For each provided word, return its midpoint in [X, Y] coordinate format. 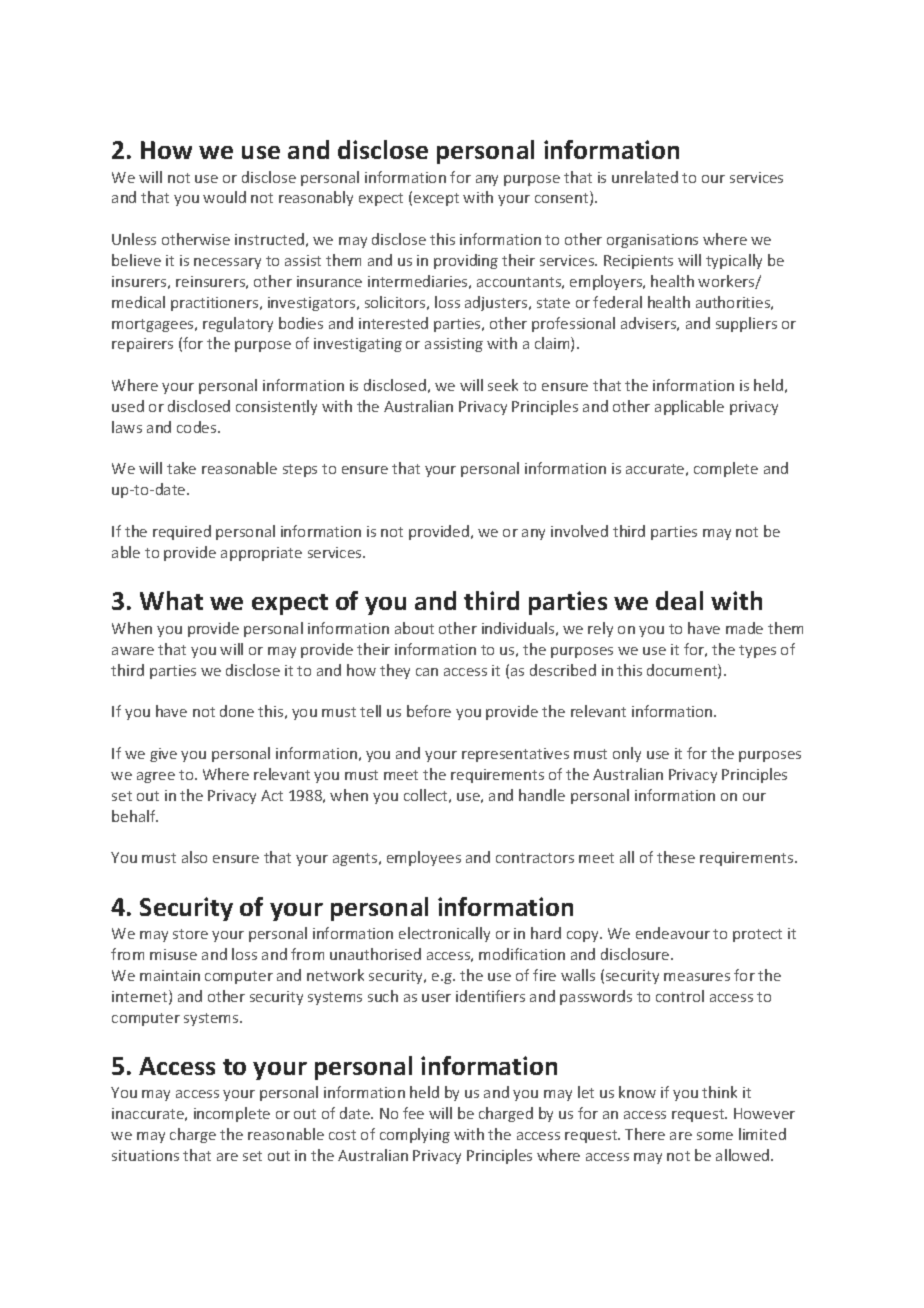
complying [415, 1135]
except [436, 199]
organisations [652, 241]
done [237, 711]
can [427, 672]
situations [145, 1155]
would [224, 197]
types [757, 651]
